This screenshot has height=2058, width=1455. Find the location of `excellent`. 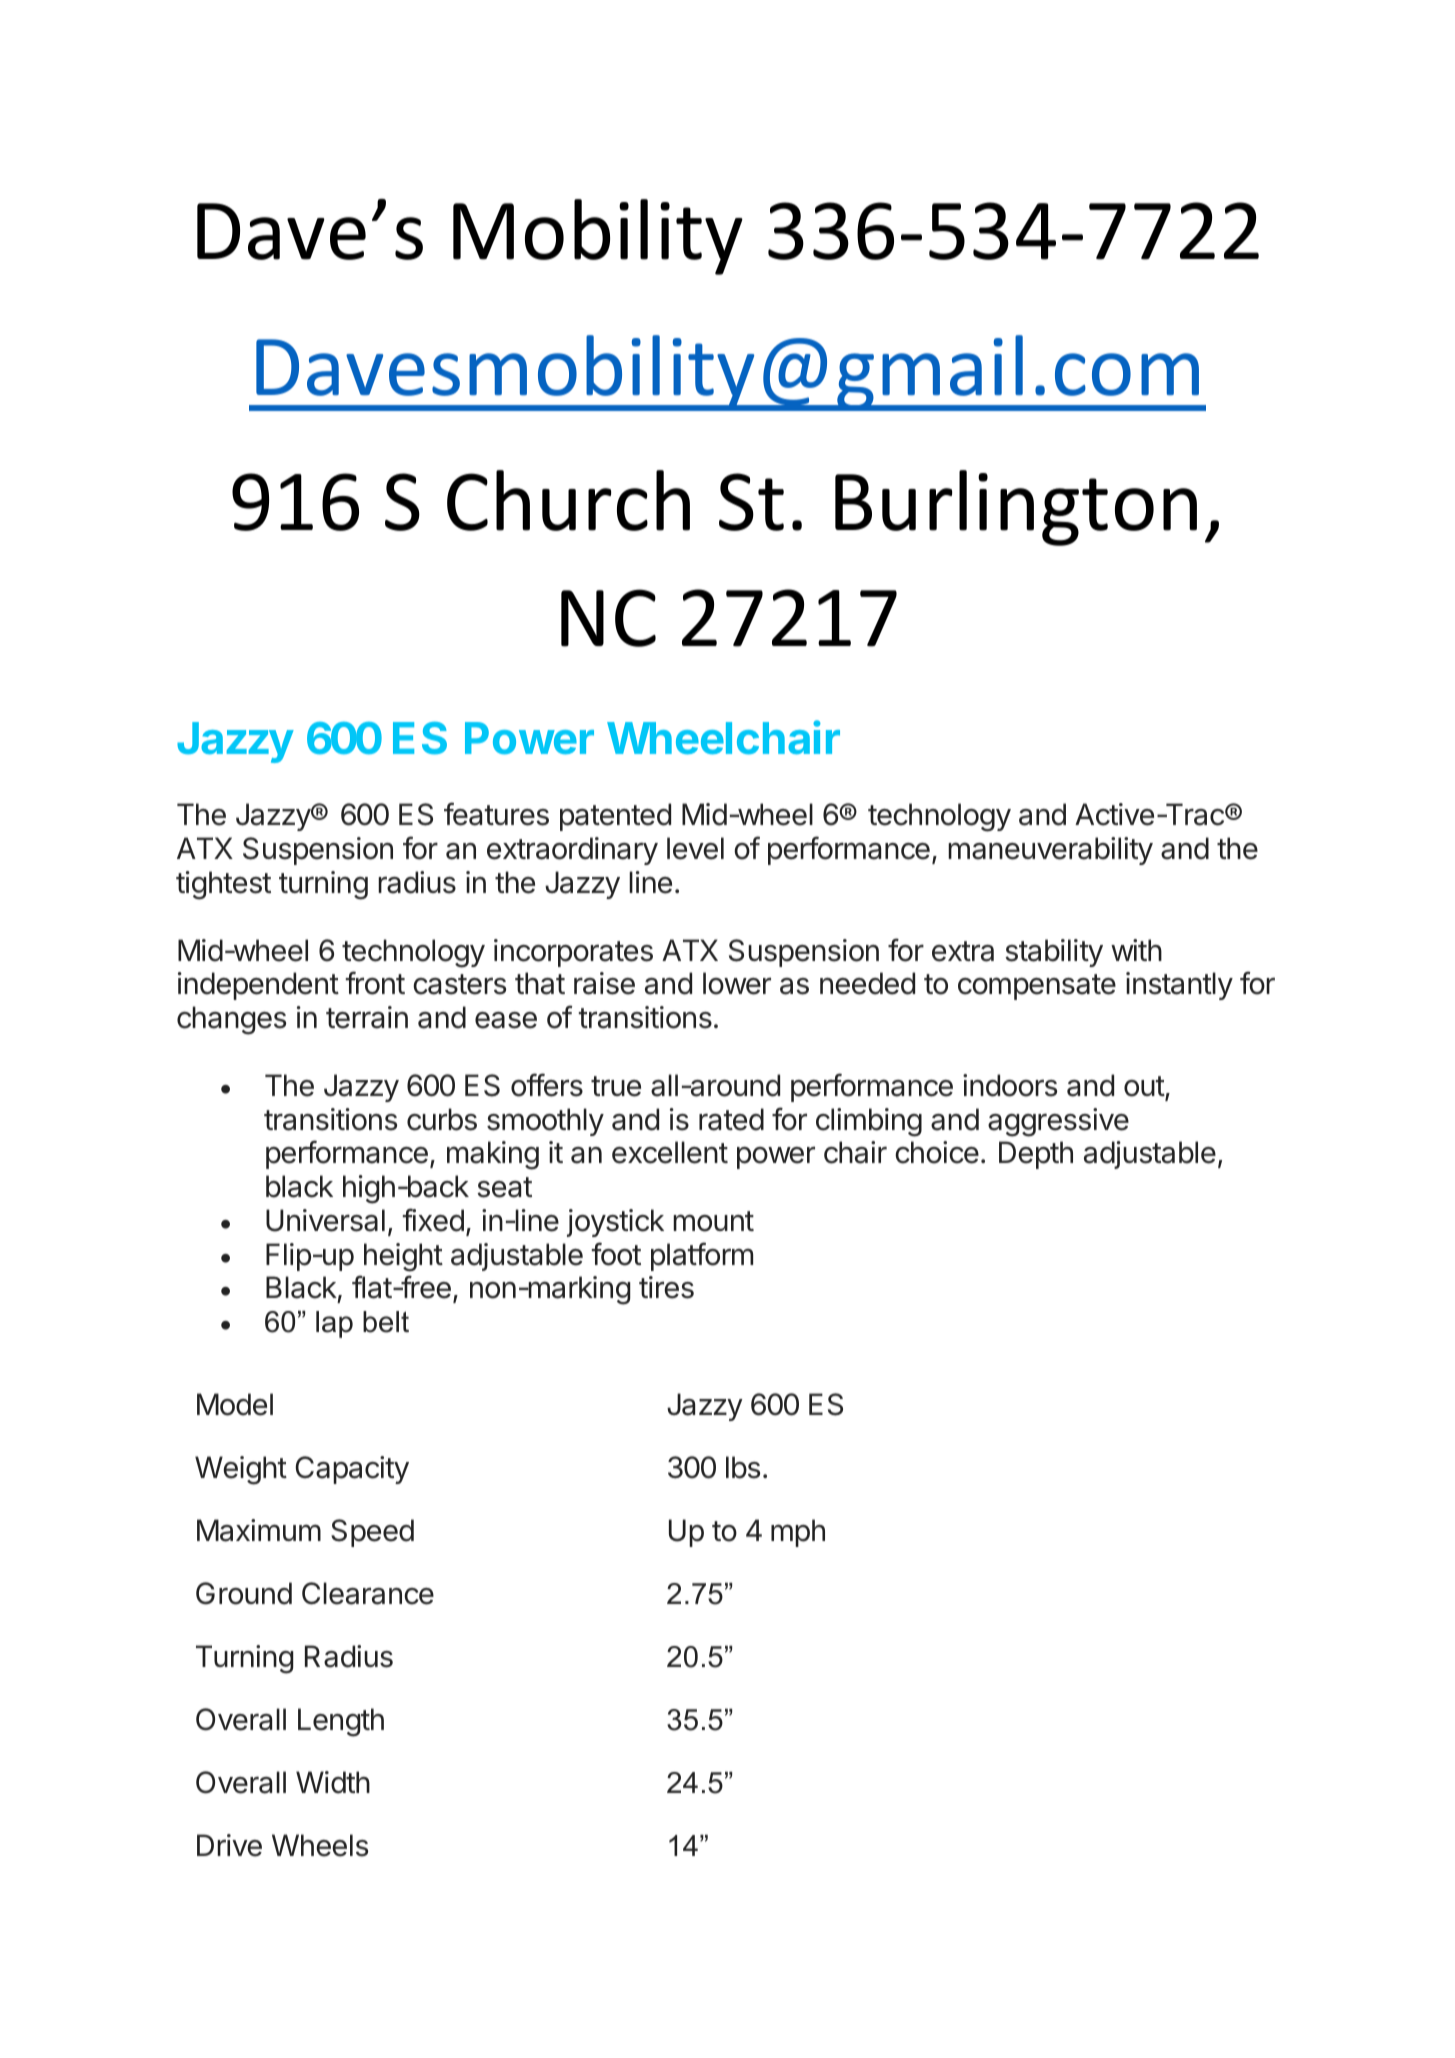

excellent is located at coordinates (670, 1152).
